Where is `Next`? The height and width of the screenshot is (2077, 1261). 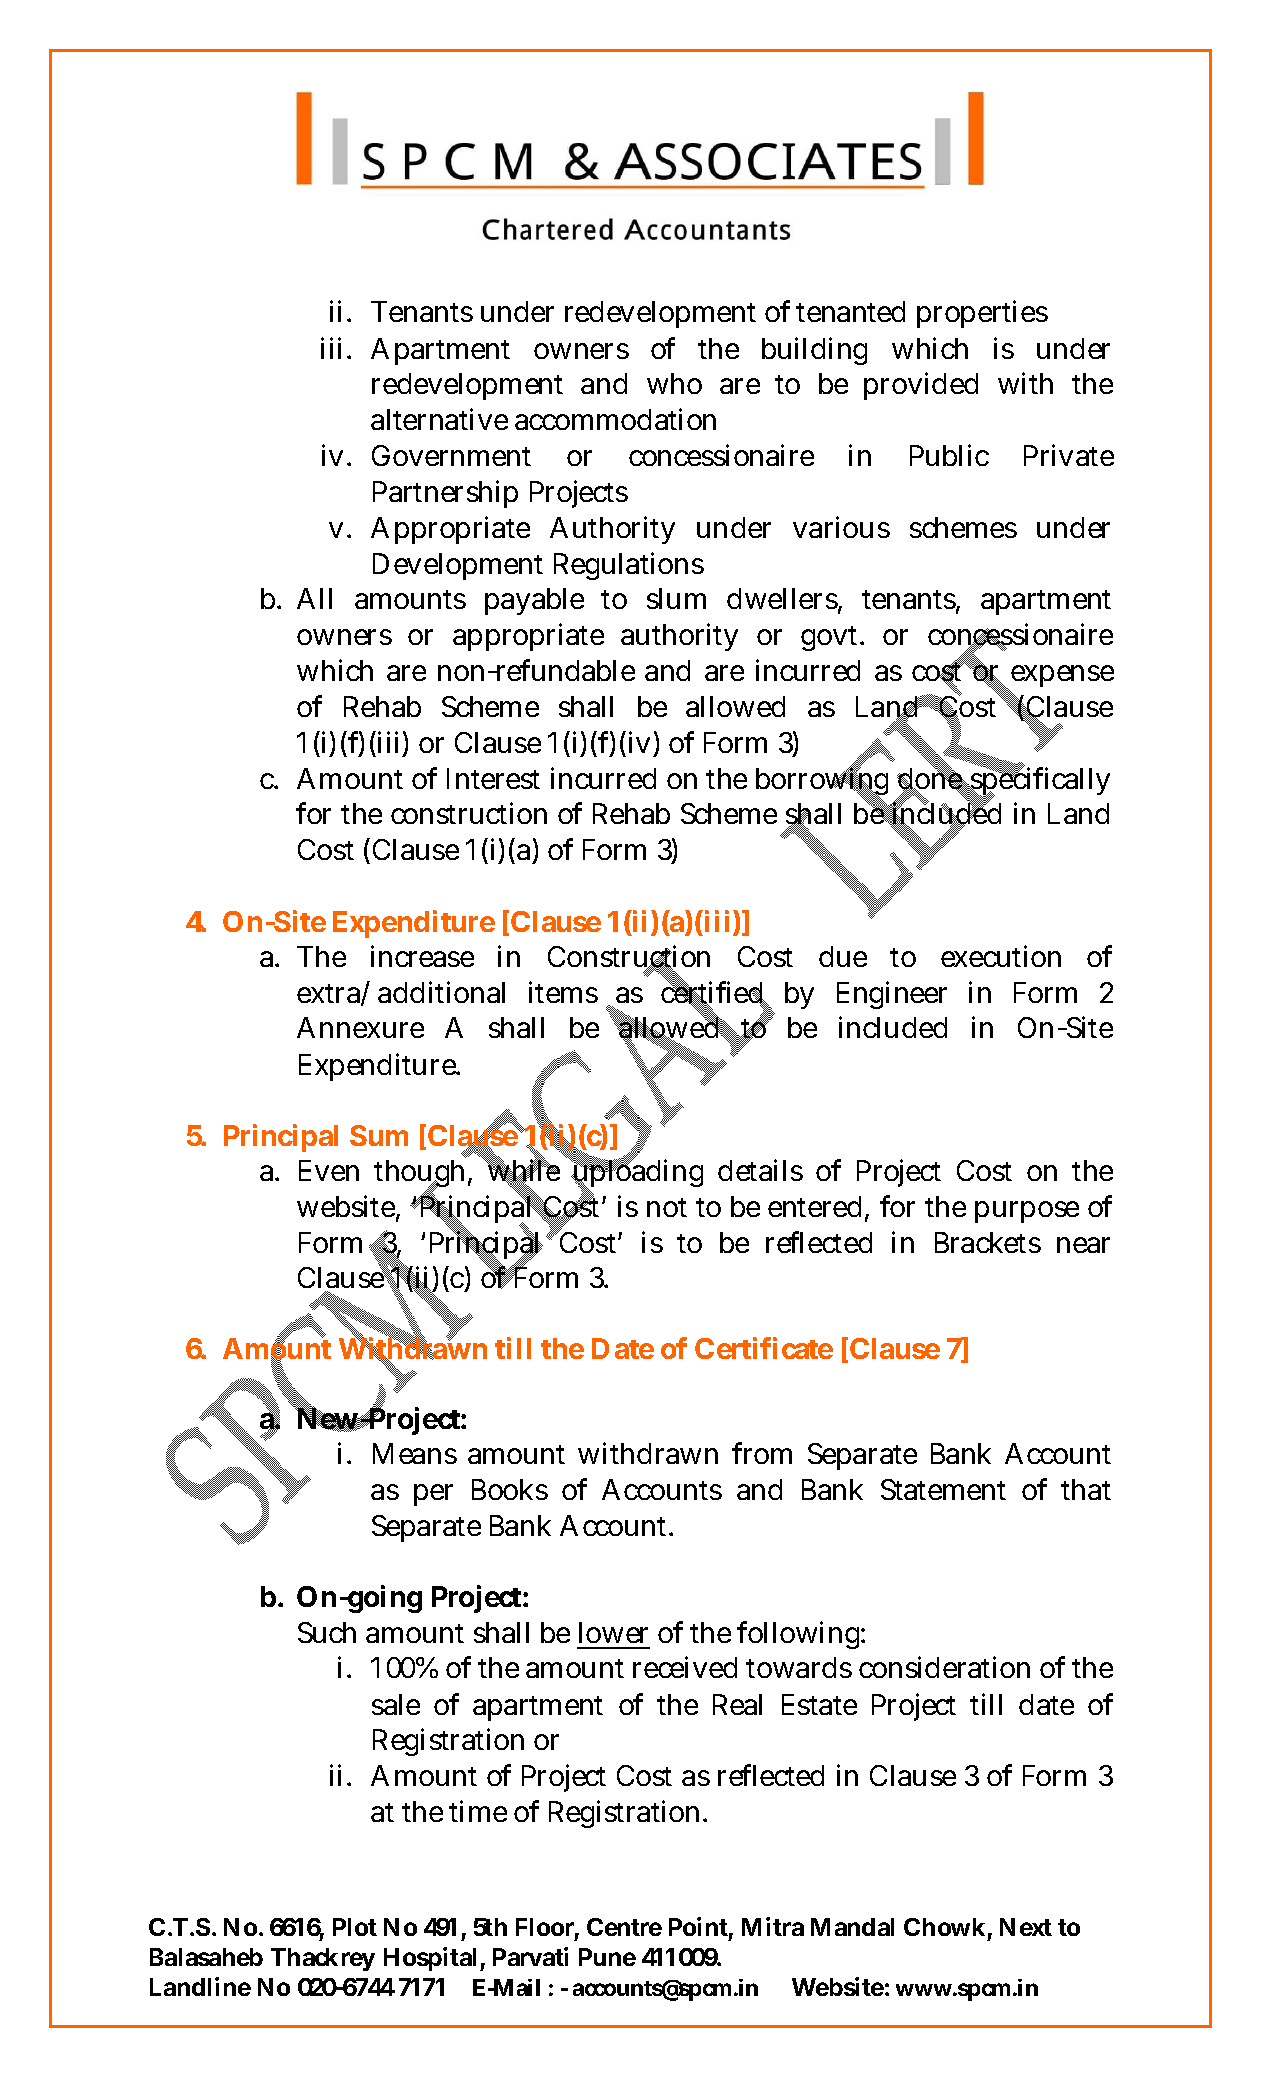 Next is located at coordinates (1026, 1927).
